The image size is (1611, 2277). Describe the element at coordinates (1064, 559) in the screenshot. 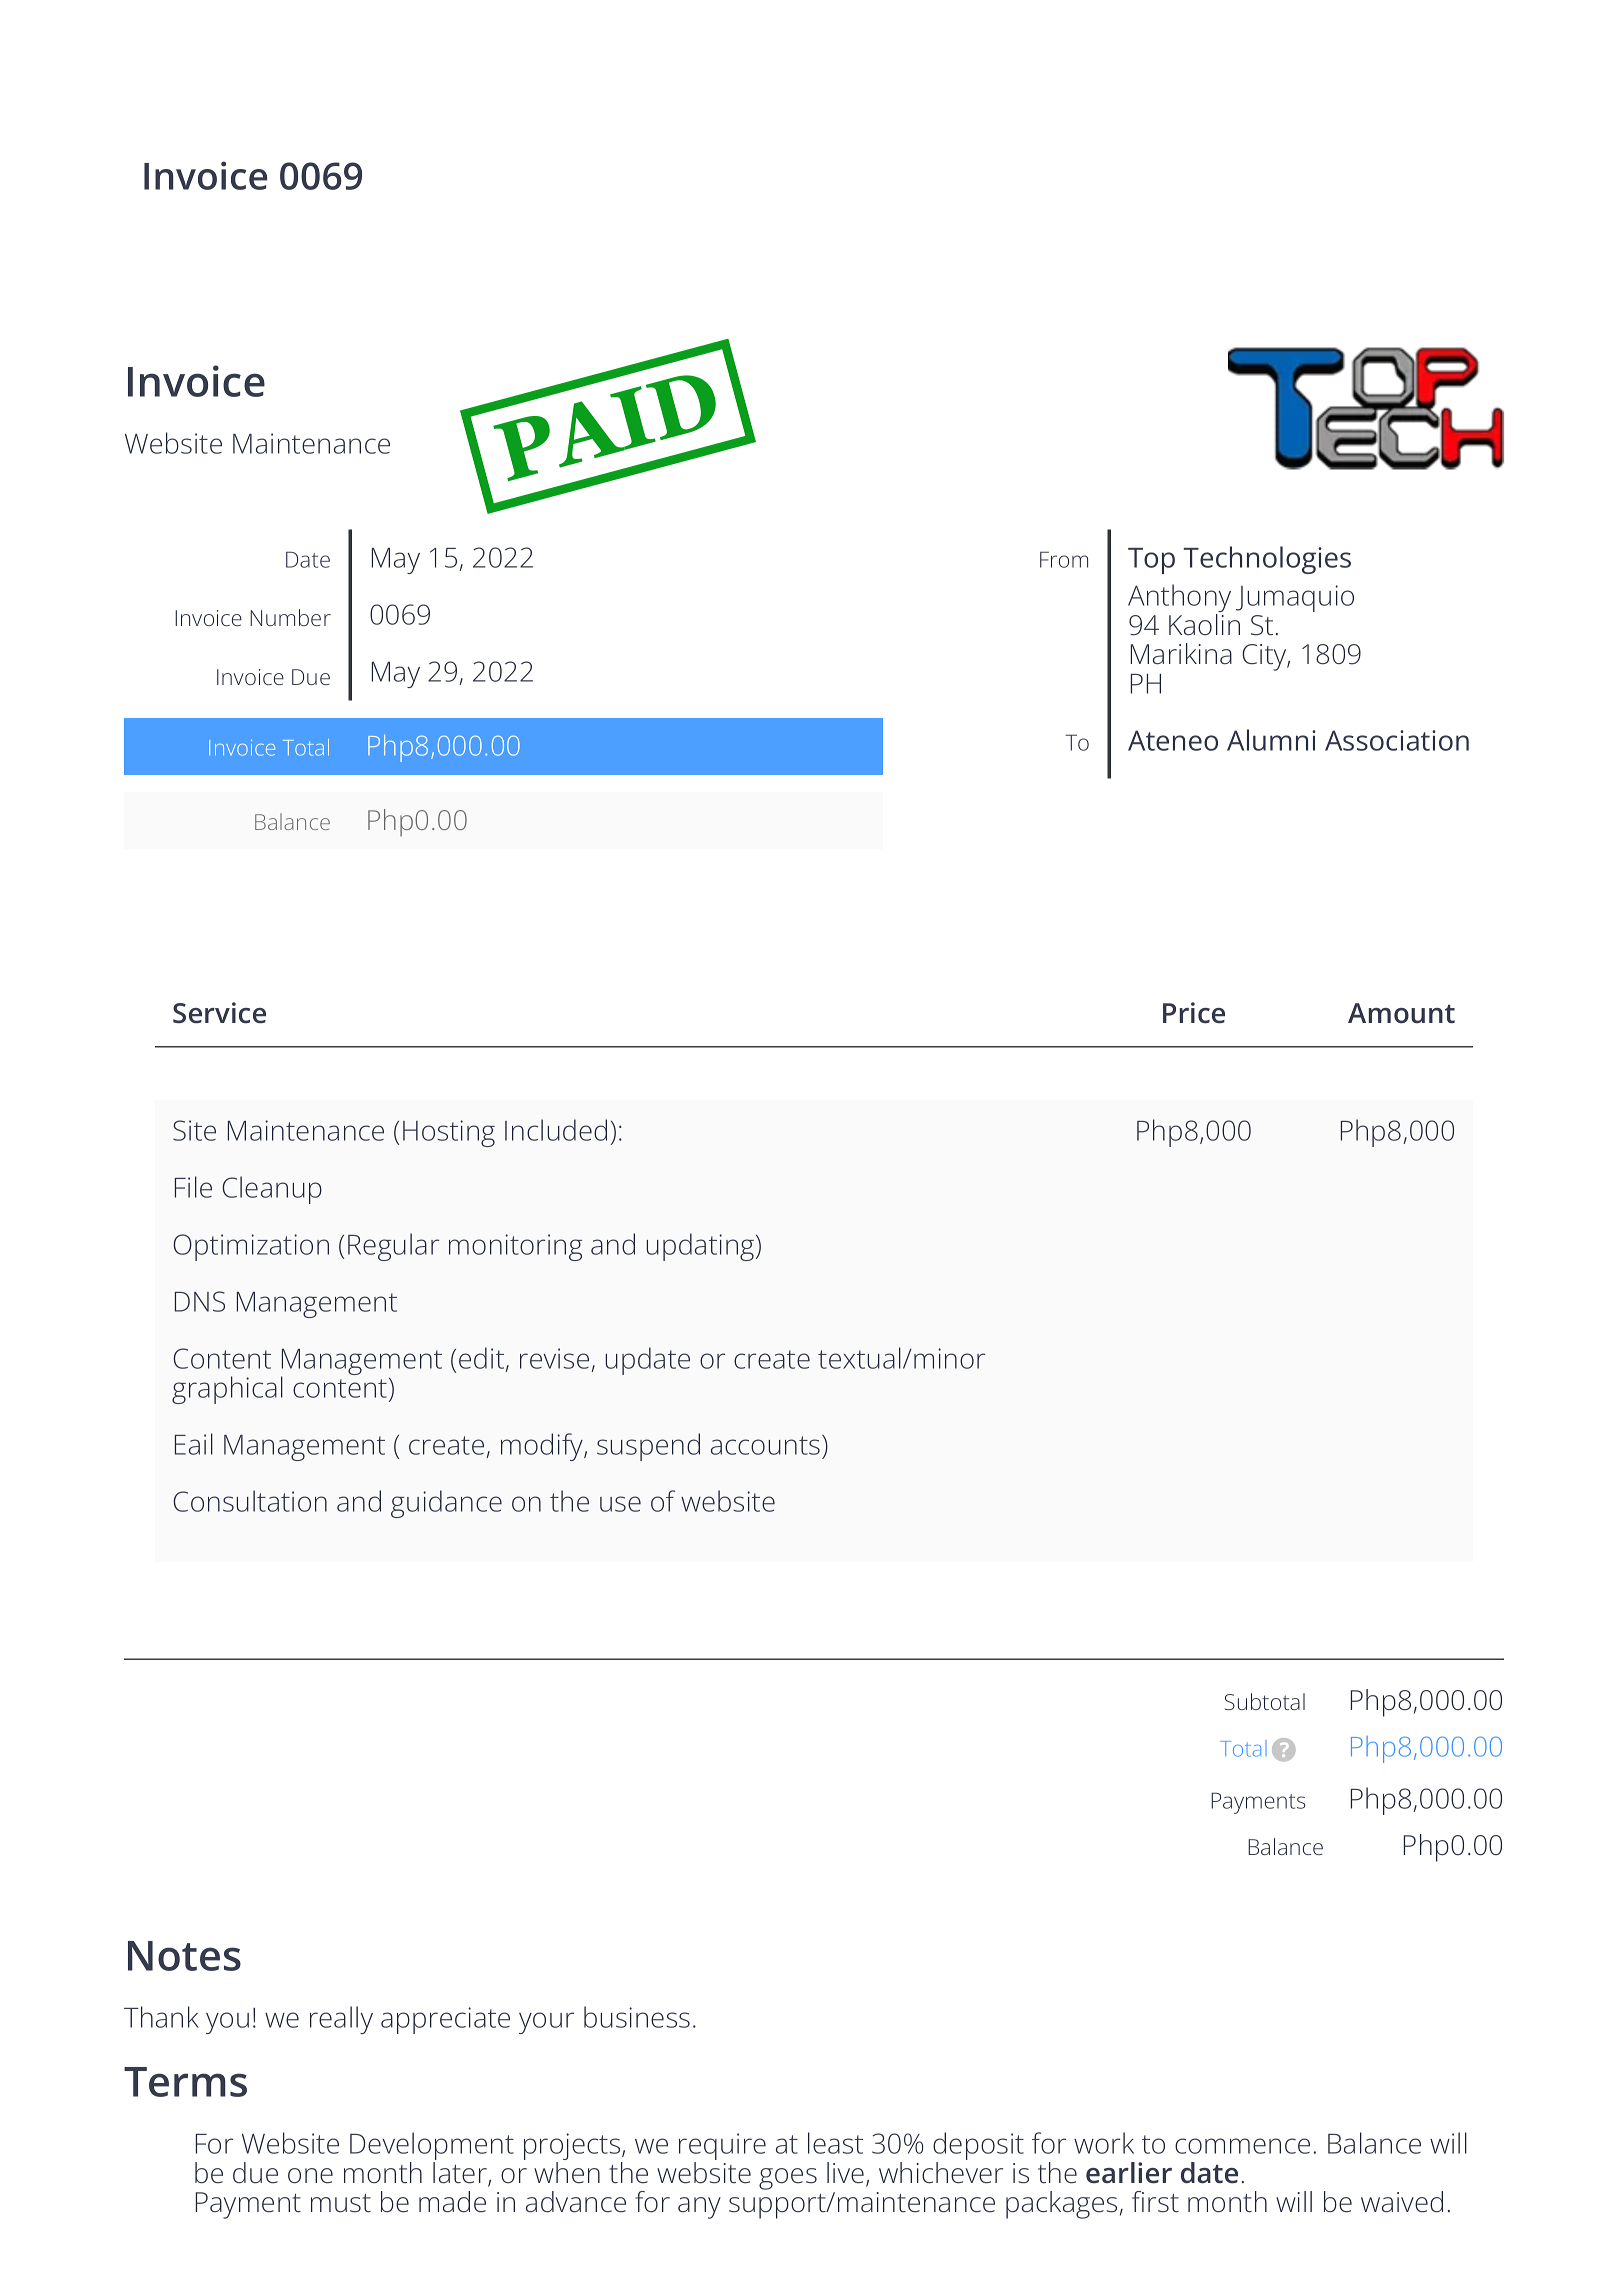

I see `From` at that location.
